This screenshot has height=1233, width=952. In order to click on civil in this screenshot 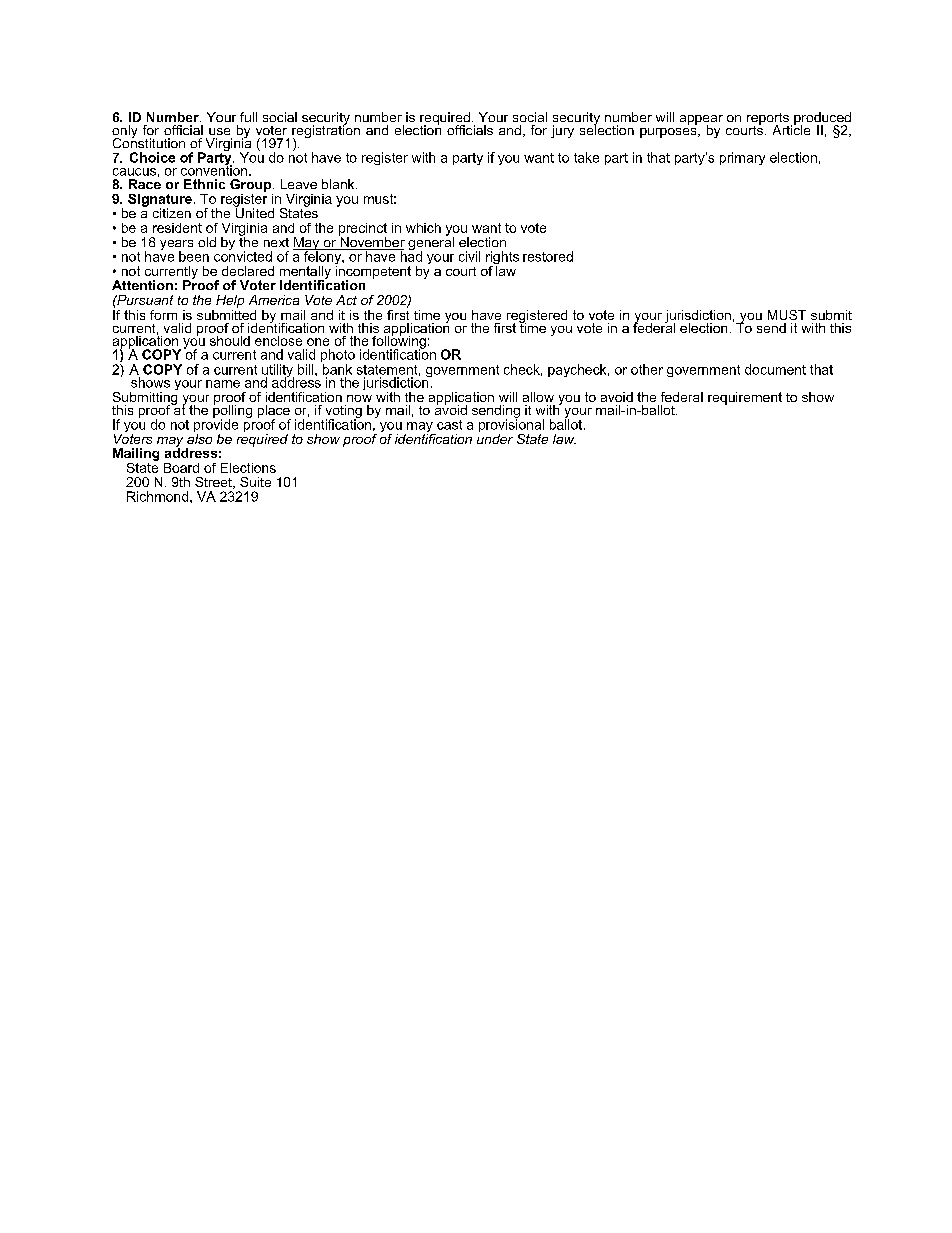, I will do `click(469, 256)`.
